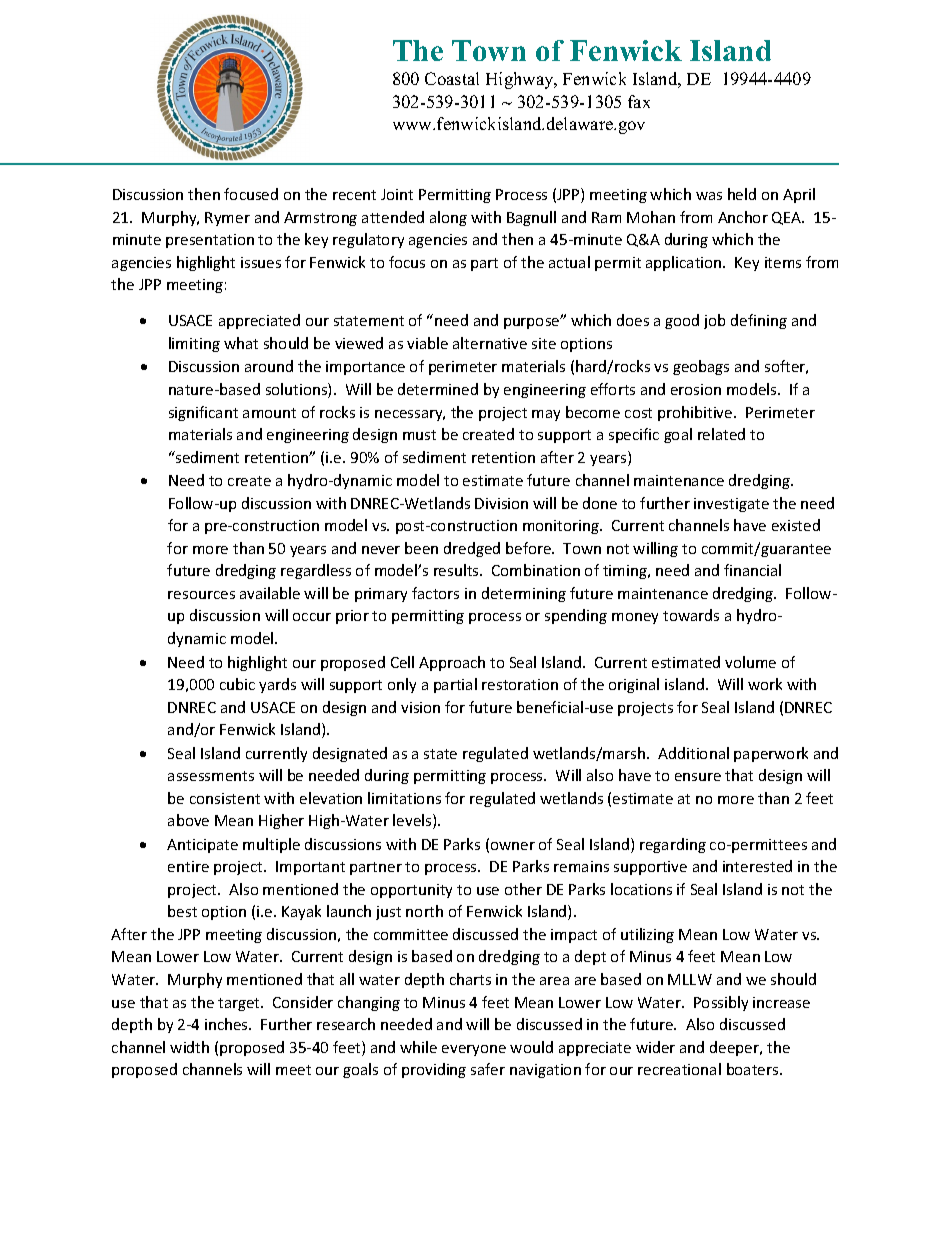 The image size is (952, 1233). What do you see at coordinates (474, 1050) in the document?
I see `everyone` at bounding box center [474, 1050].
